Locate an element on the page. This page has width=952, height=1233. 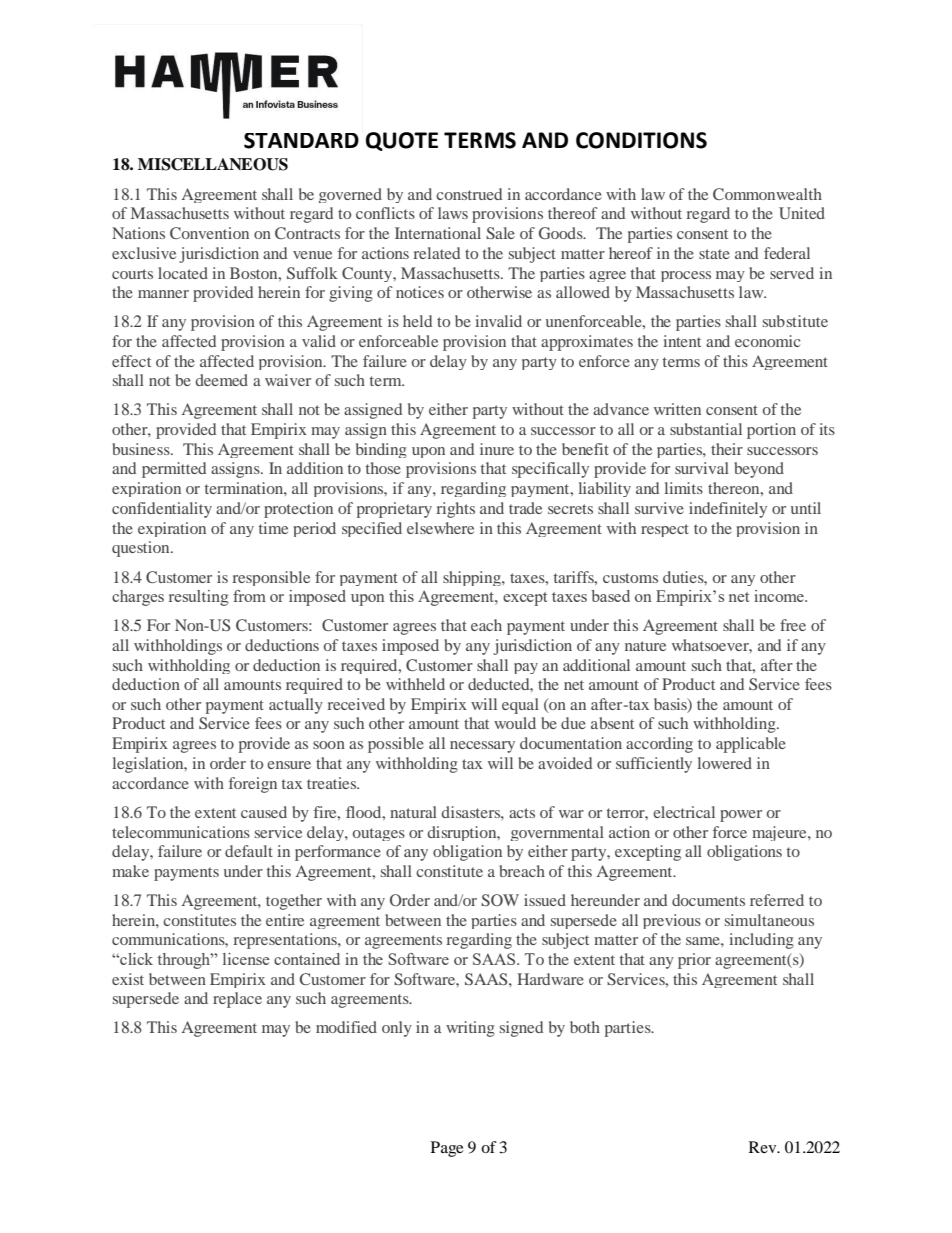
construed is located at coordinates (469, 194).
